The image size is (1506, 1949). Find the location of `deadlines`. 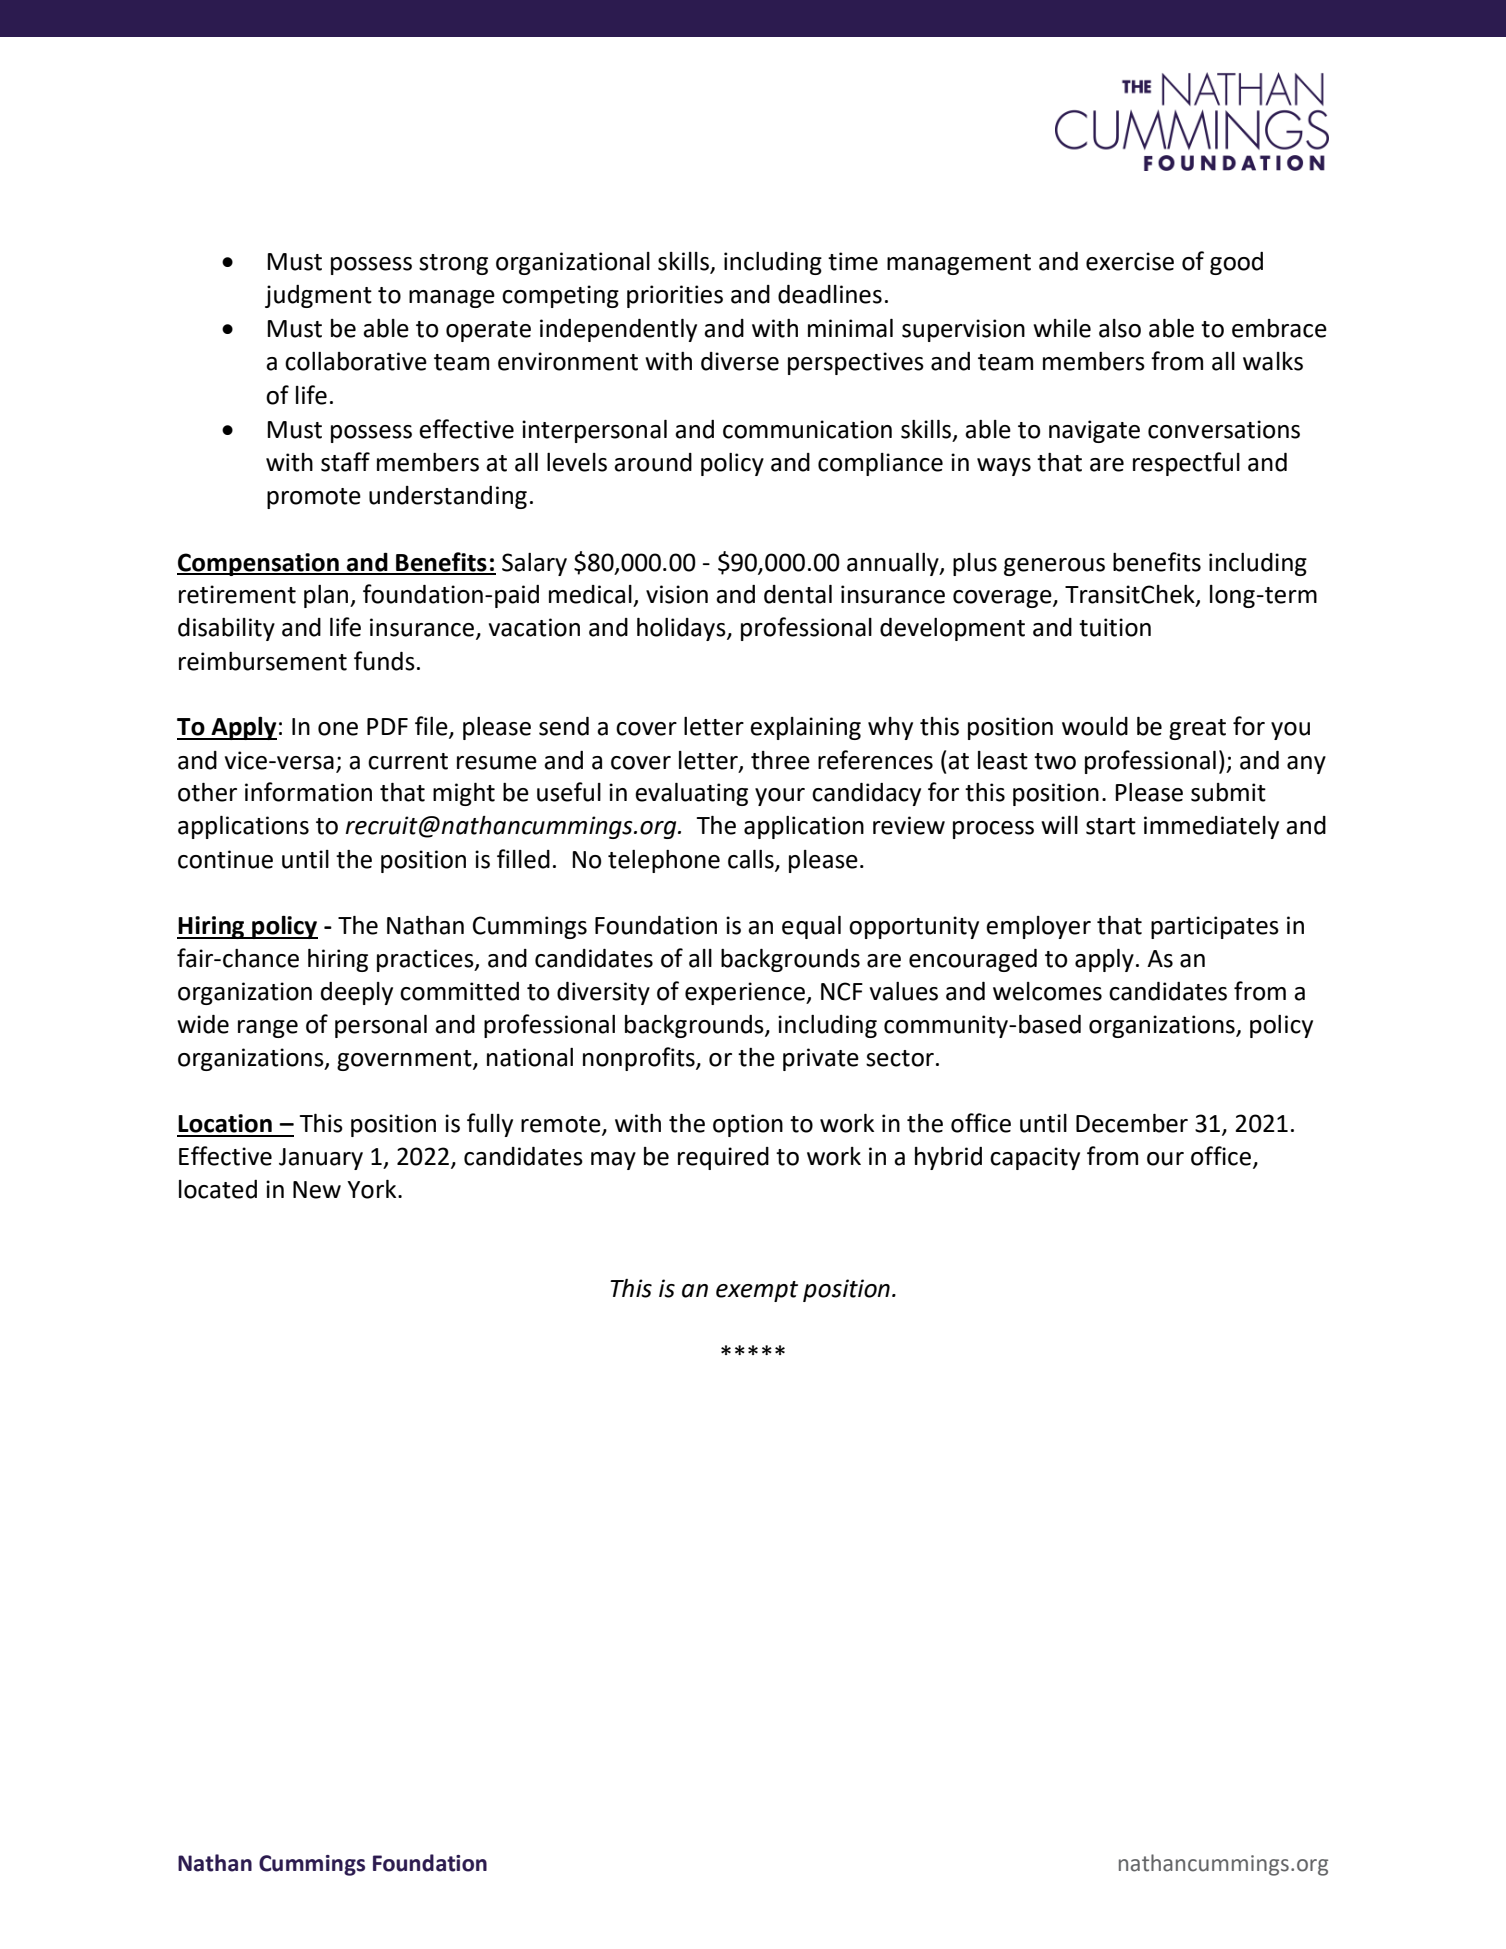

deadlines is located at coordinates (830, 294).
